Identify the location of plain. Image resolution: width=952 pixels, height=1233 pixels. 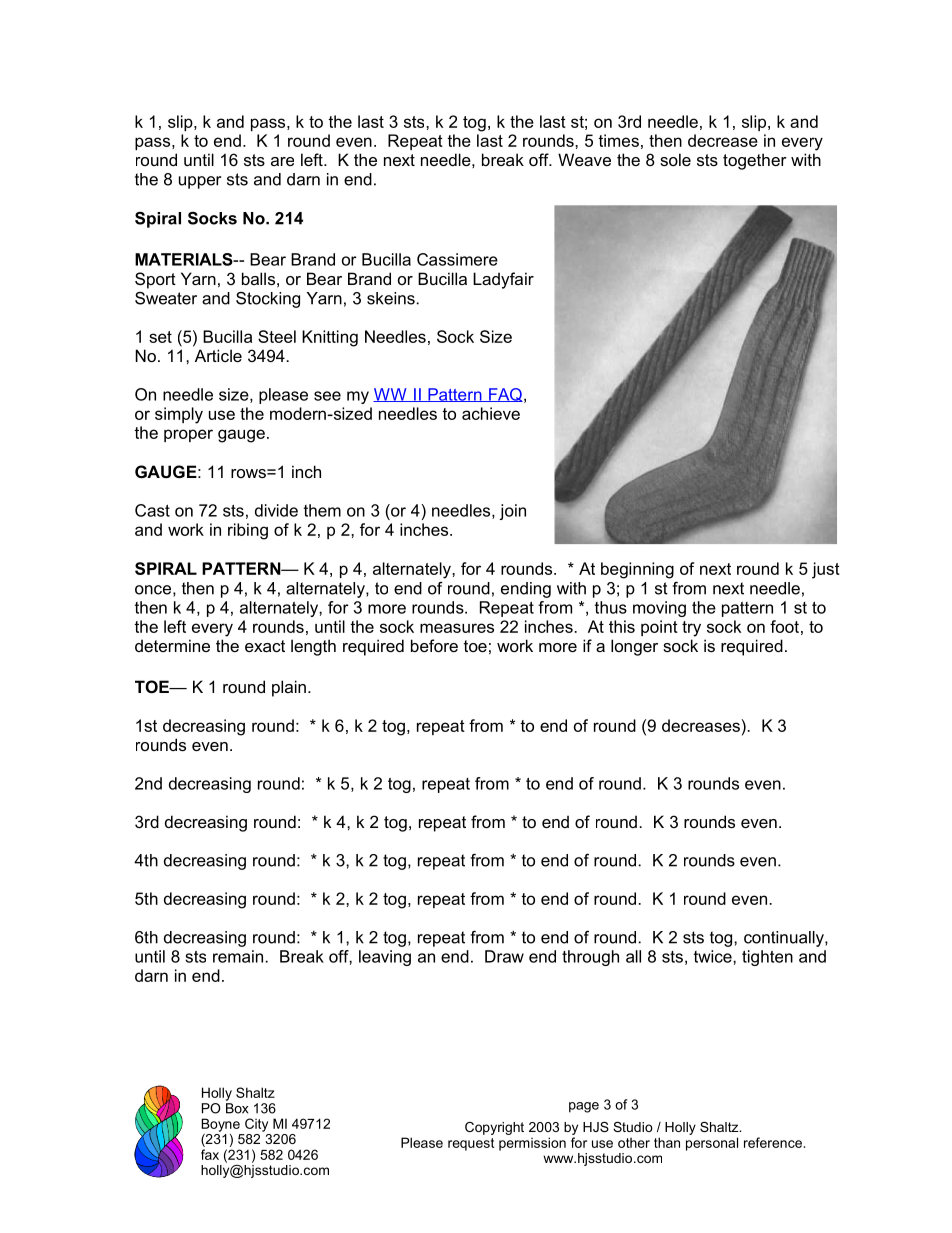
(289, 688).
